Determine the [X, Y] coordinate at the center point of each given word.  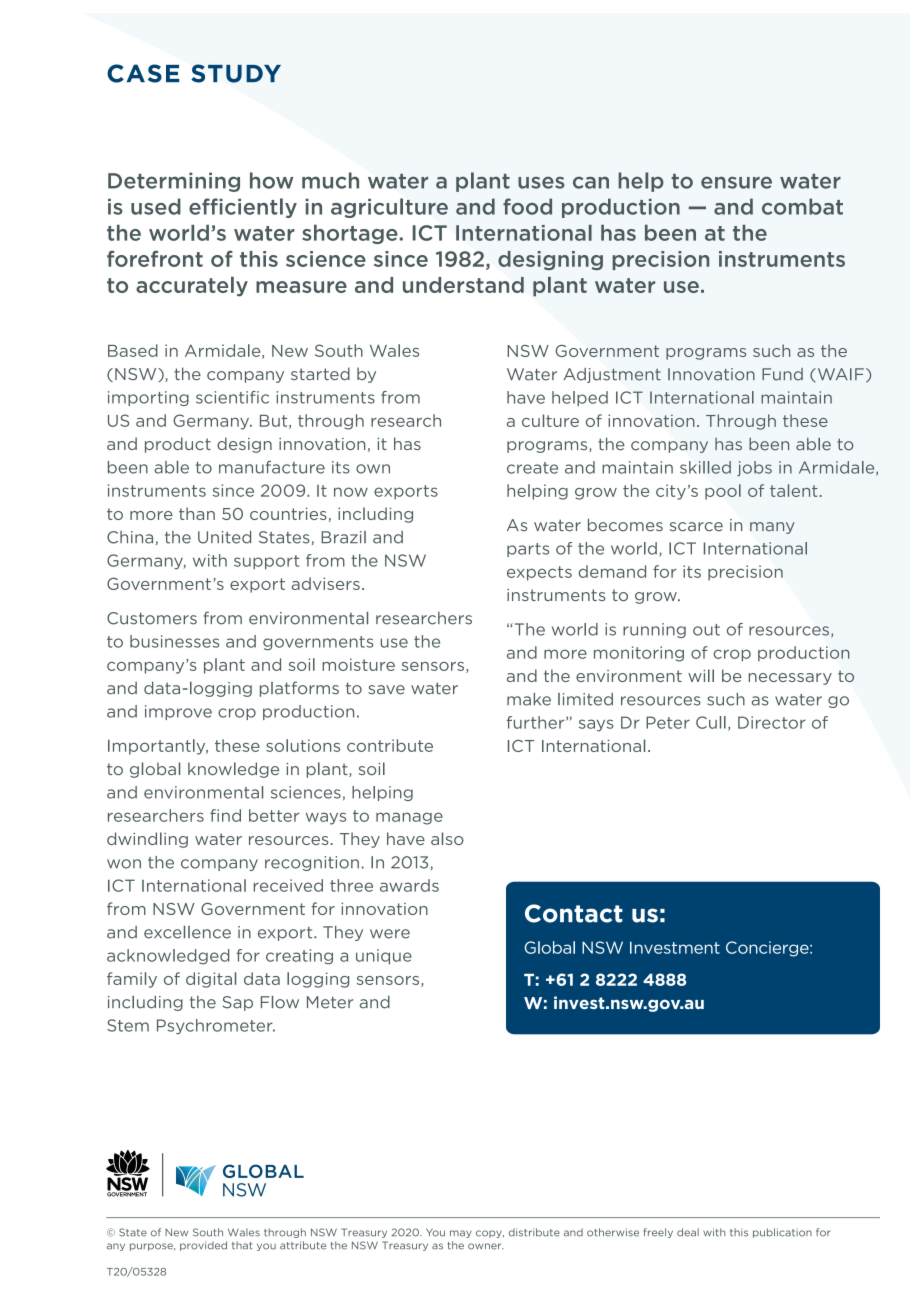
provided [203, 1246]
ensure [736, 182]
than [197, 513]
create [532, 468]
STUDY [236, 73]
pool [723, 492]
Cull [711, 722]
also [447, 838]
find [225, 815]
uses [541, 182]
